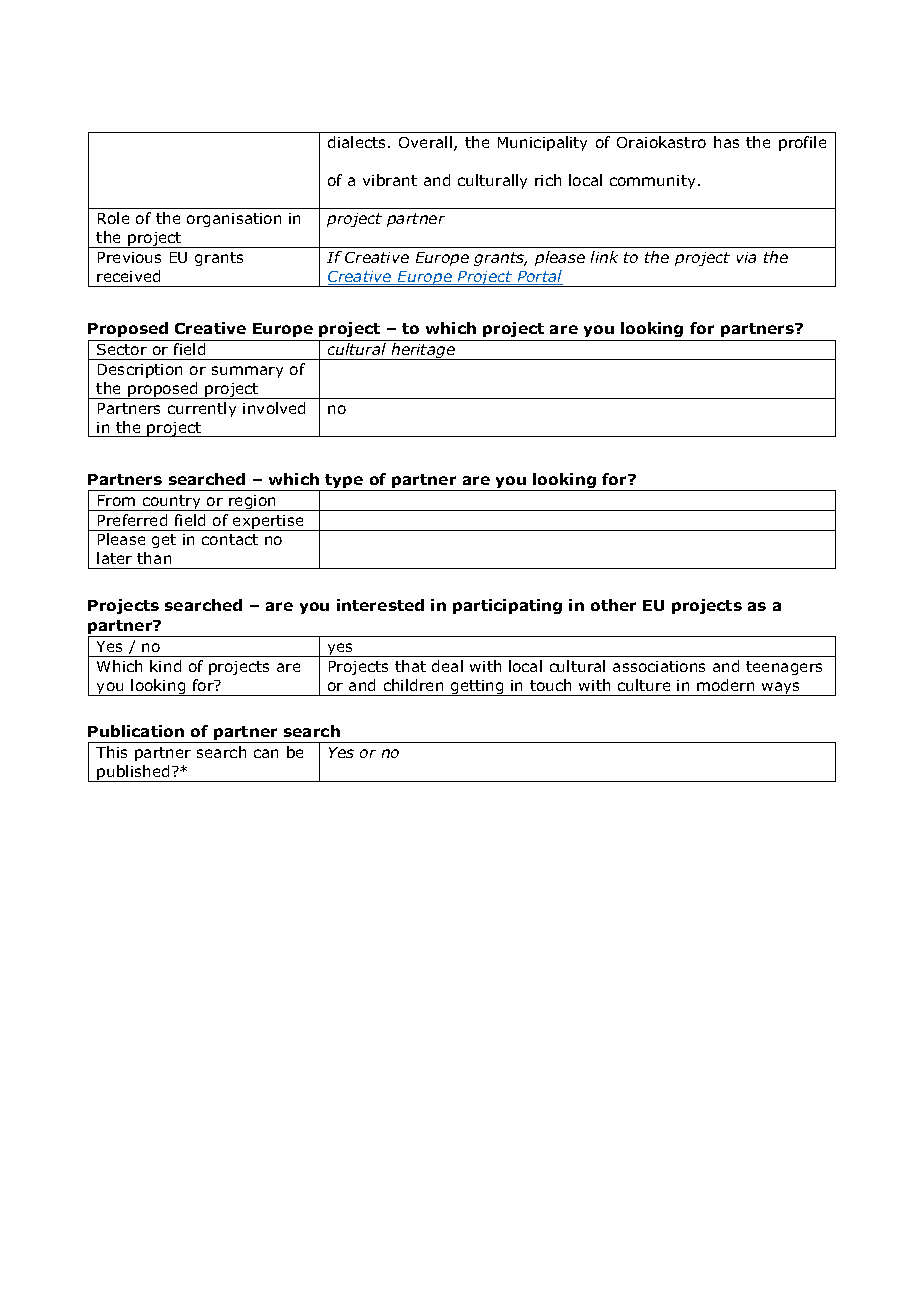 Image resolution: width=924 pixels, height=1308 pixels. I want to click on organisation, so click(234, 220).
